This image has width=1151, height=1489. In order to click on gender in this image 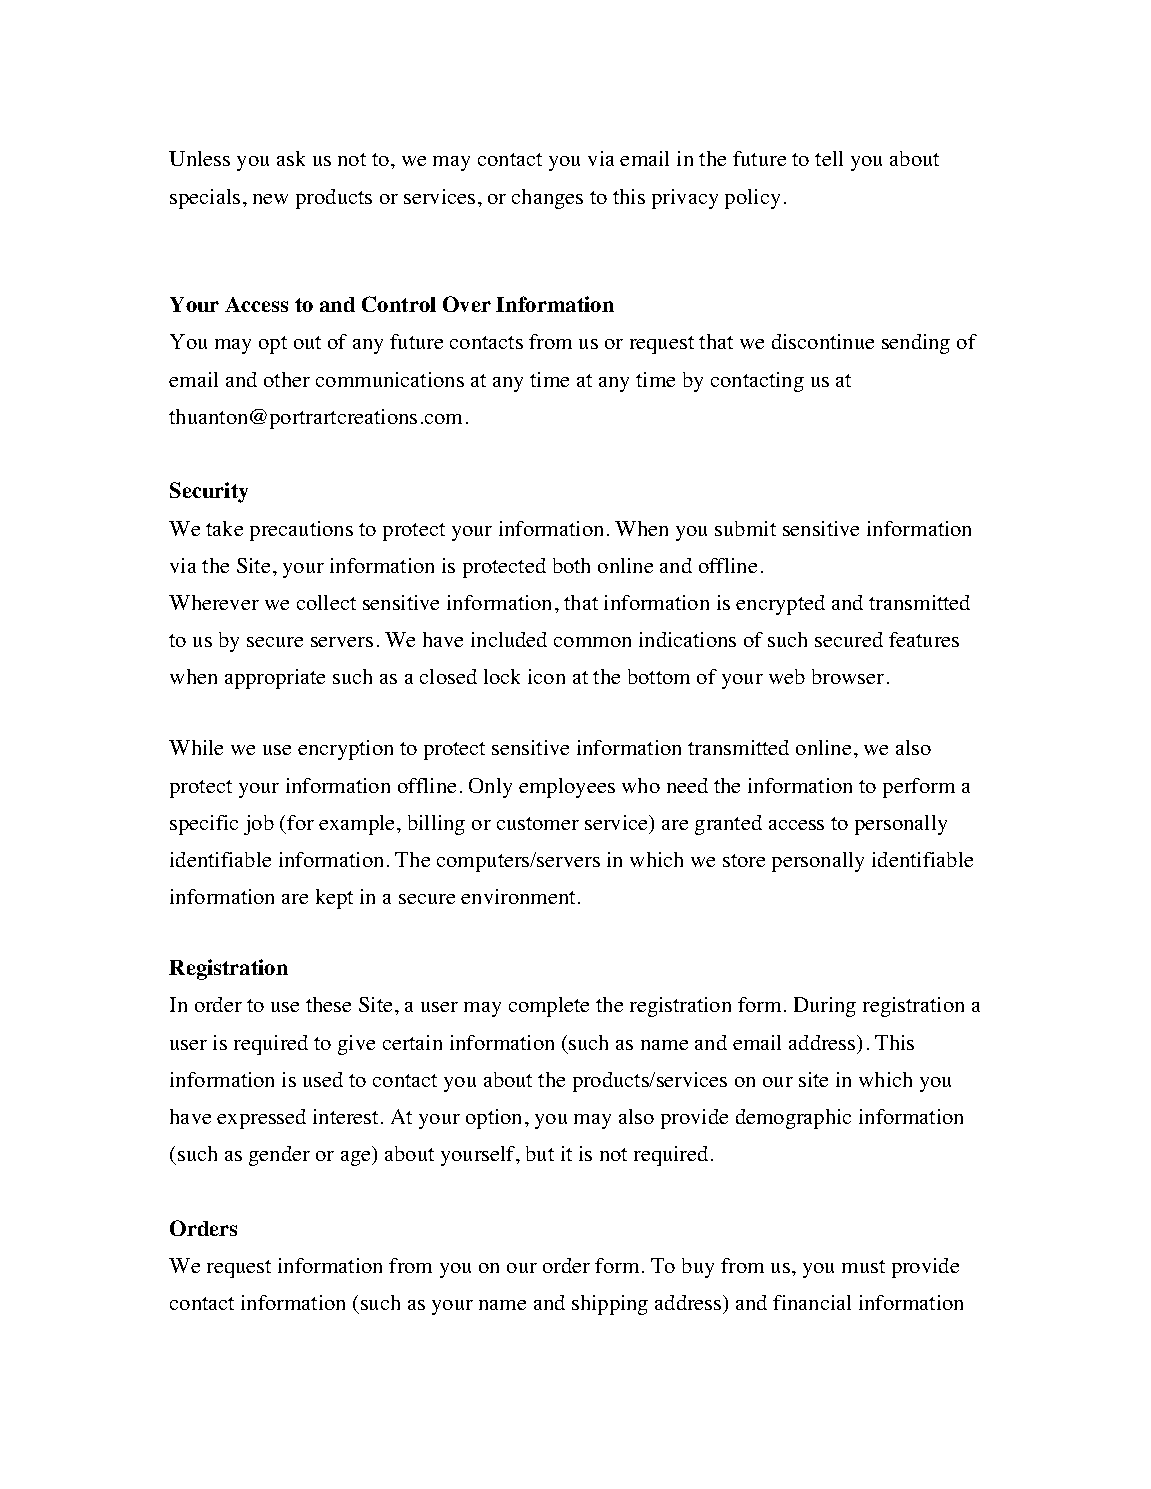, I will do `click(279, 1156)`.
